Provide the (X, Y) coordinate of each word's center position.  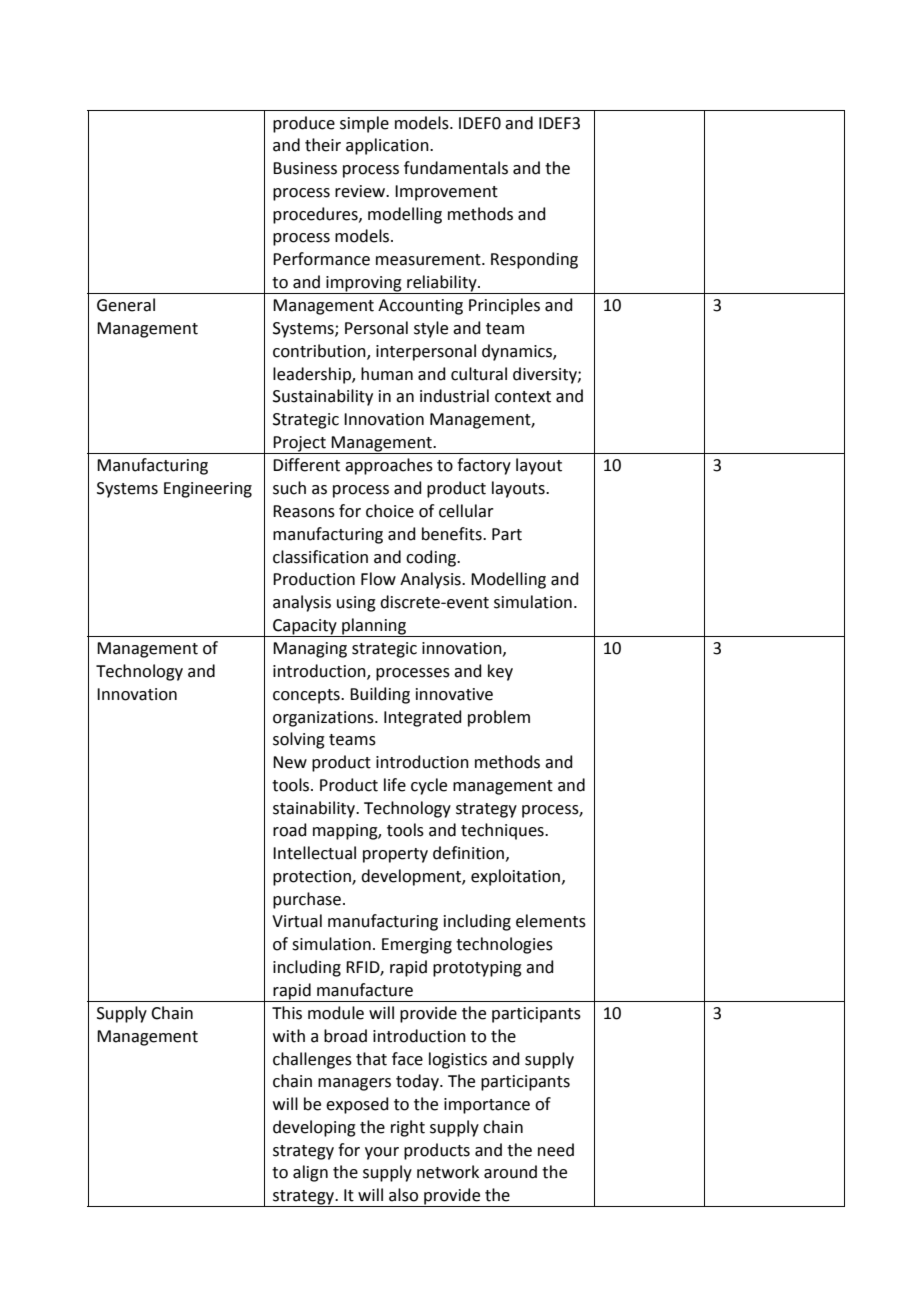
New (290, 762)
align (310, 1173)
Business (305, 168)
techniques (503, 831)
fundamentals (456, 168)
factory (484, 466)
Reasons (304, 511)
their (323, 145)
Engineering (208, 490)
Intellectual (314, 853)
